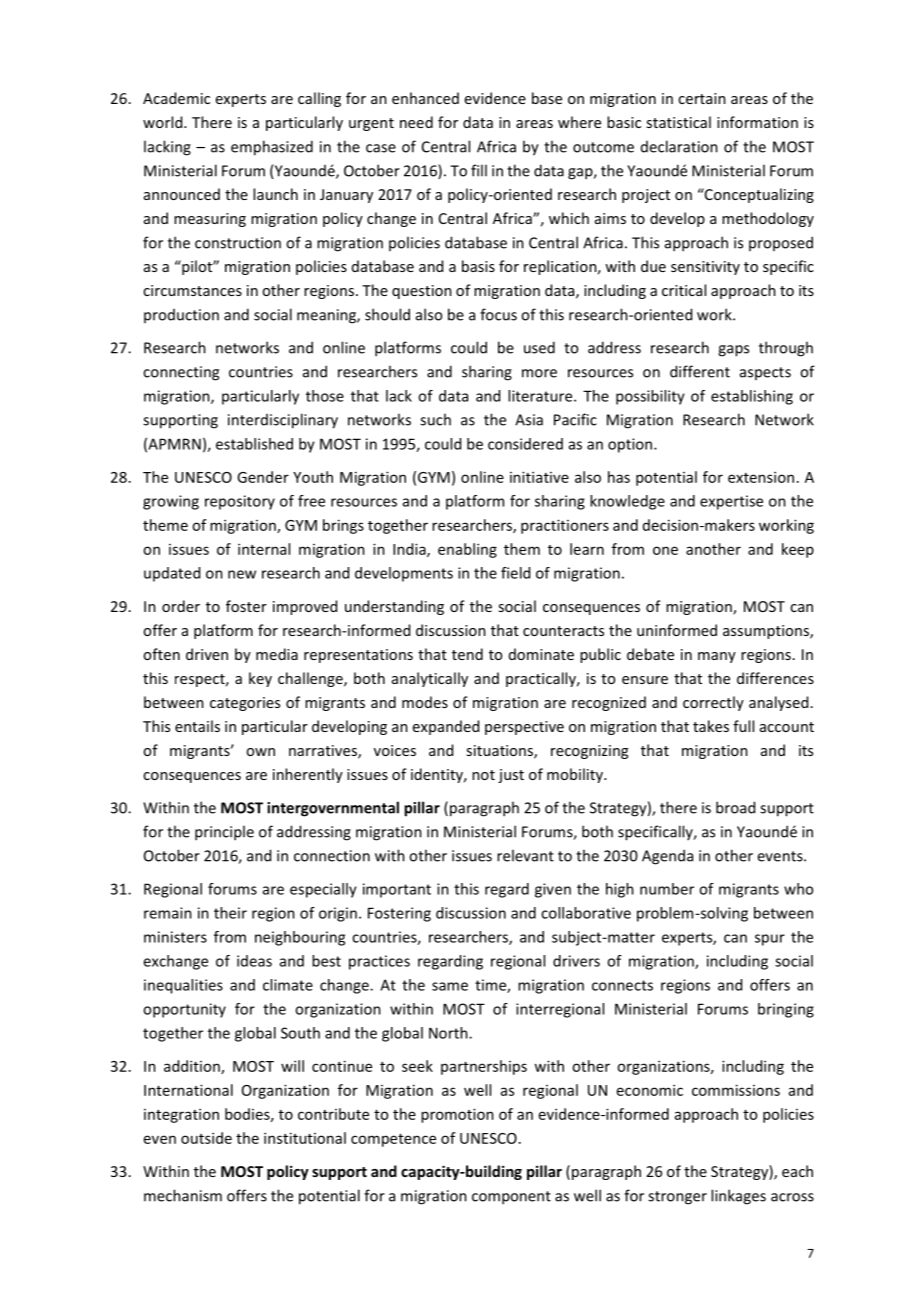 The height and width of the screenshot is (1308, 924). Describe the element at coordinates (757, 122) in the screenshot. I see `information` at that location.
